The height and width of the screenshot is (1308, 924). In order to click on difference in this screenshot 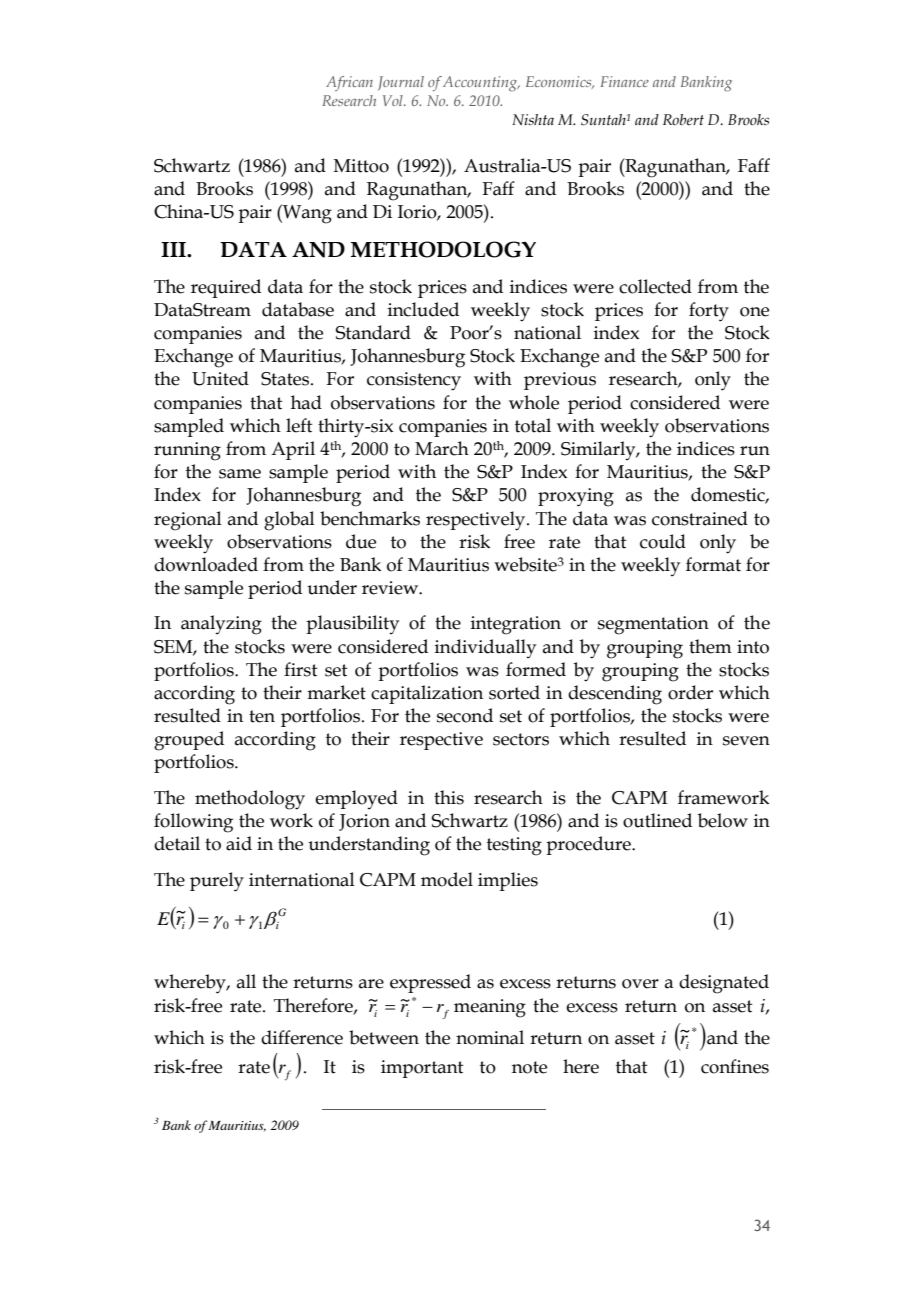, I will do `click(302, 1037)`.
